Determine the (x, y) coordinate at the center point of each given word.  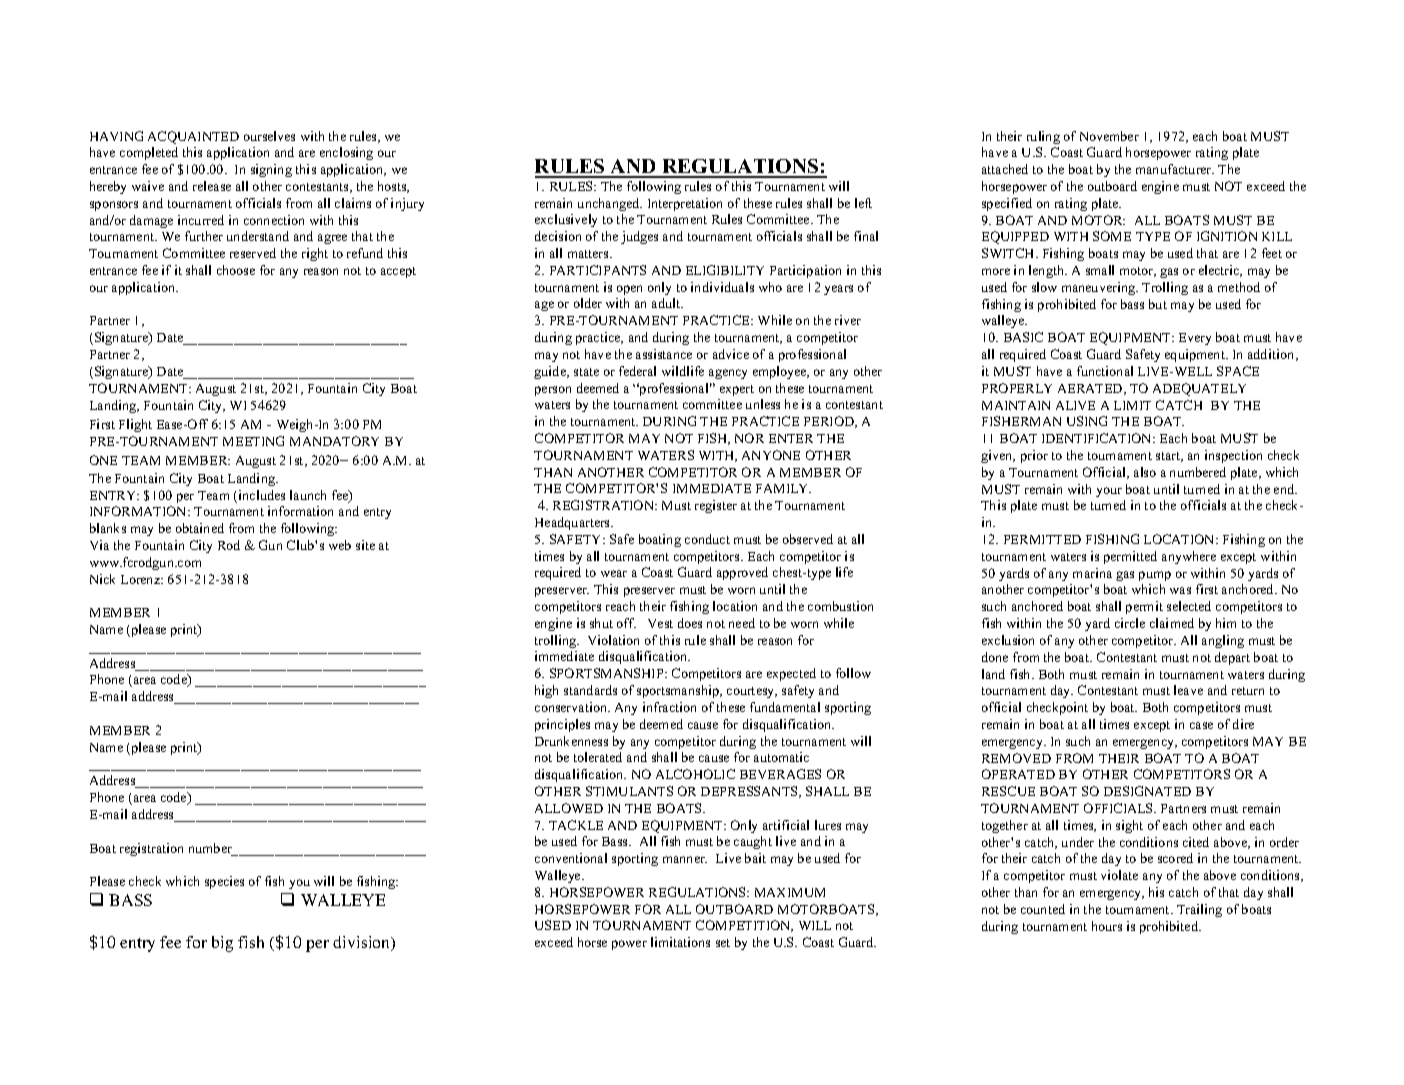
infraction (669, 707)
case (1201, 725)
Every (1195, 339)
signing (271, 170)
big (222, 944)
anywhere (1189, 557)
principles (562, 725)
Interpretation (685, 204)
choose (236, 270)
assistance (664, 354)
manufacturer (1175, 169)
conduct (707, 539)
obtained (200, 528)
